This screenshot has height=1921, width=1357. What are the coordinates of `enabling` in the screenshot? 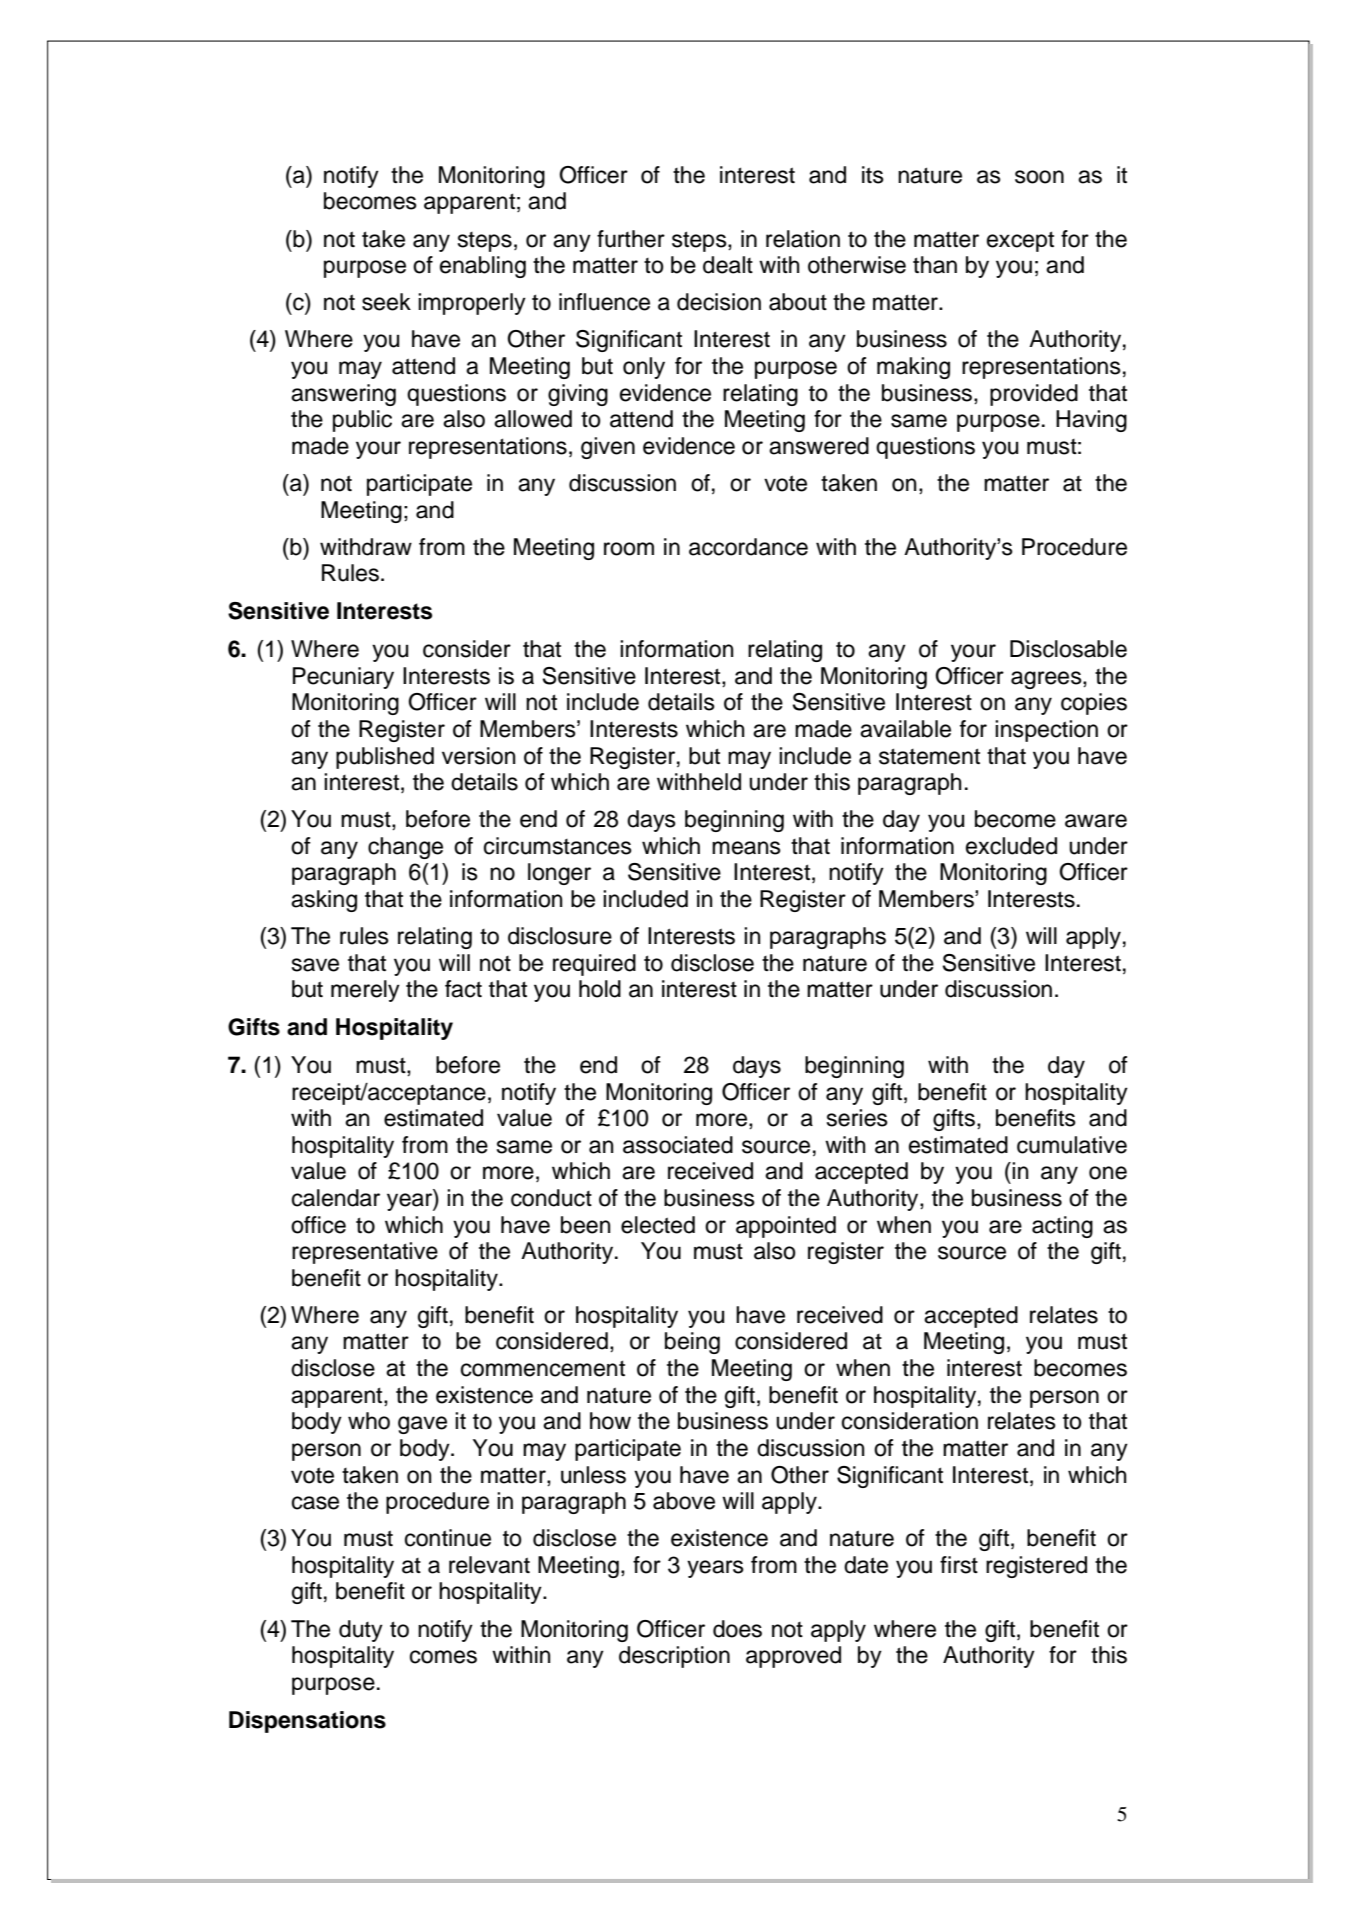 It's located at (483, 267).
